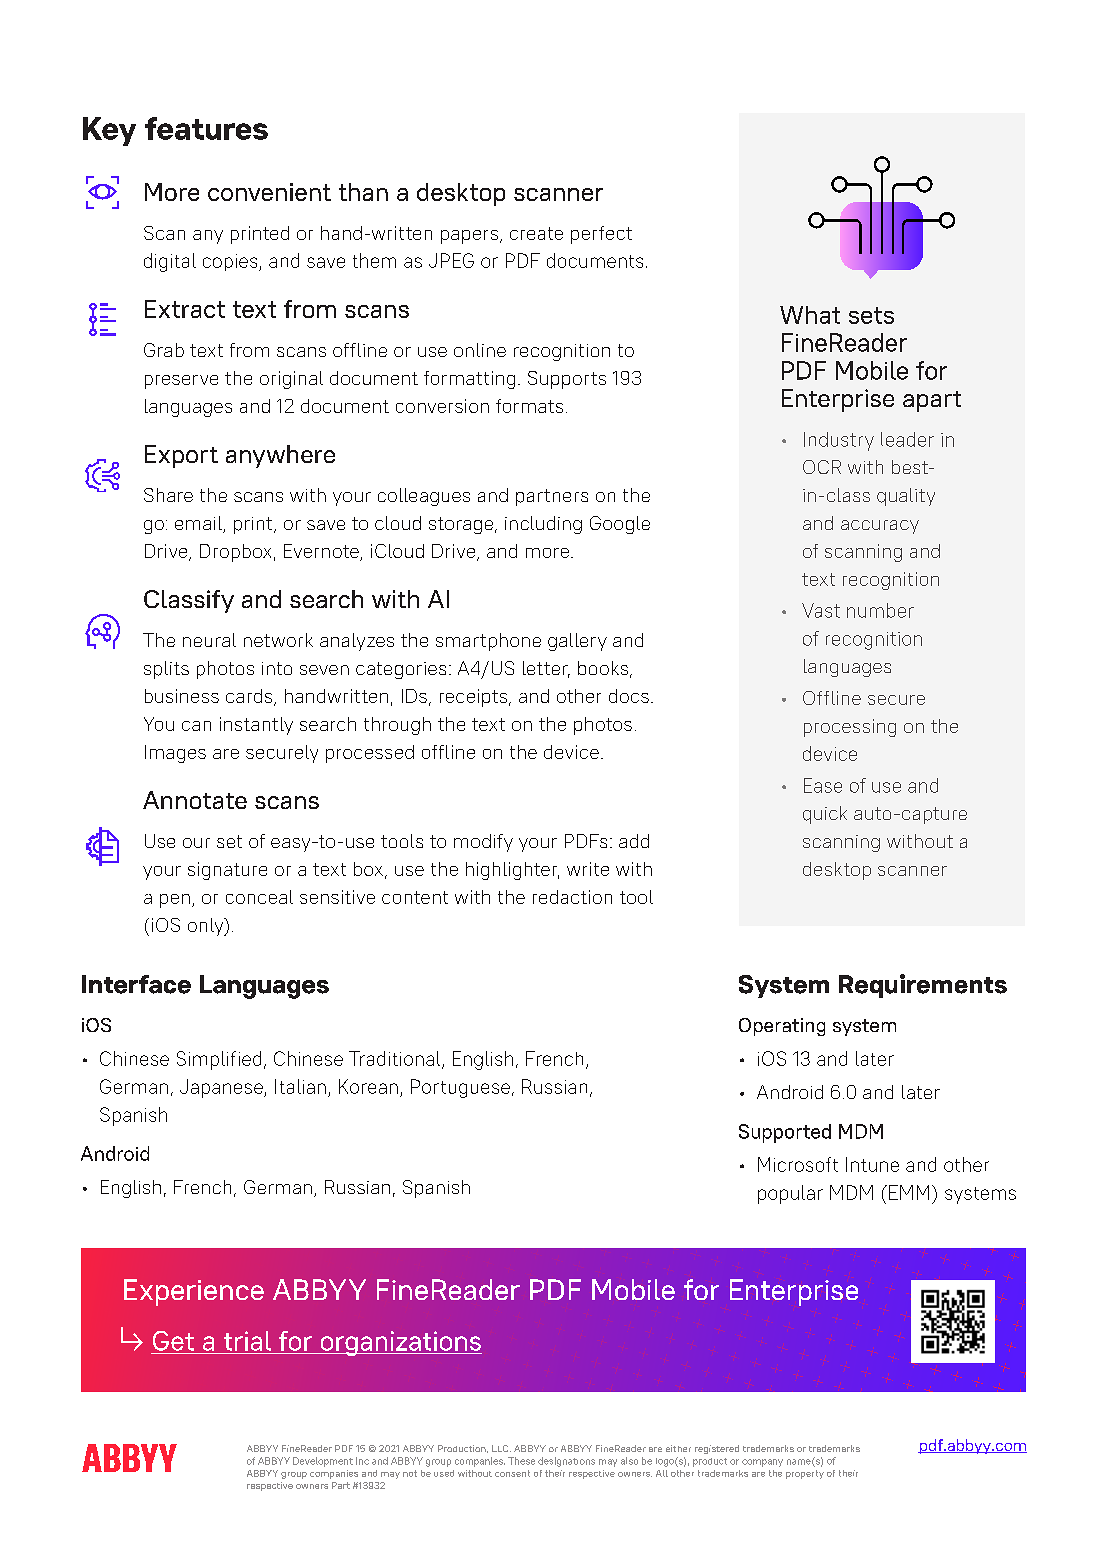 The width and height of the image is (1107, 1566). Describe the element at coordinates (460, 1088) in the image. I see `Portuguese` at that location.
